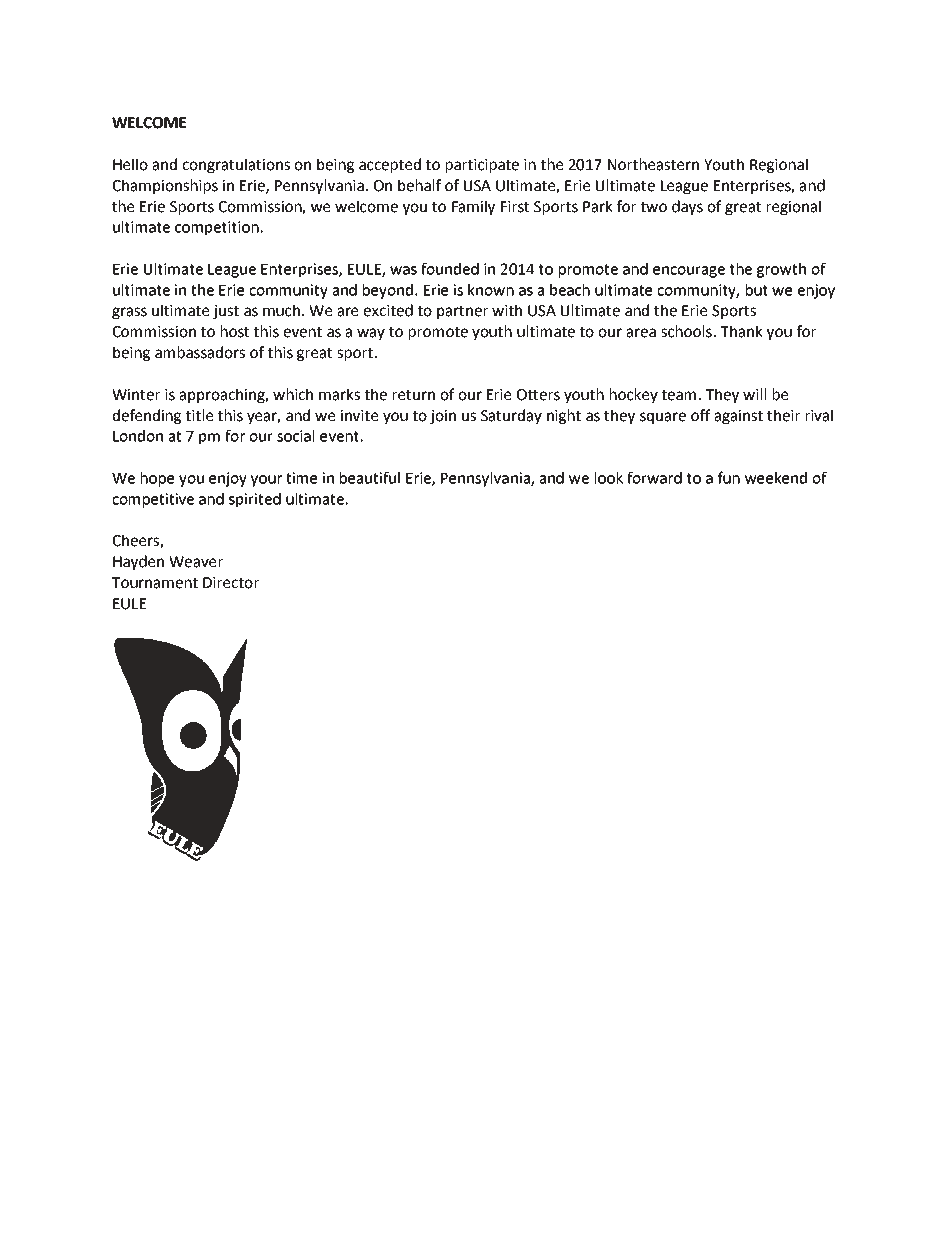  Describe the element at coordinates (196, 562) in the screenshot. I see `Weaver` at that location.
